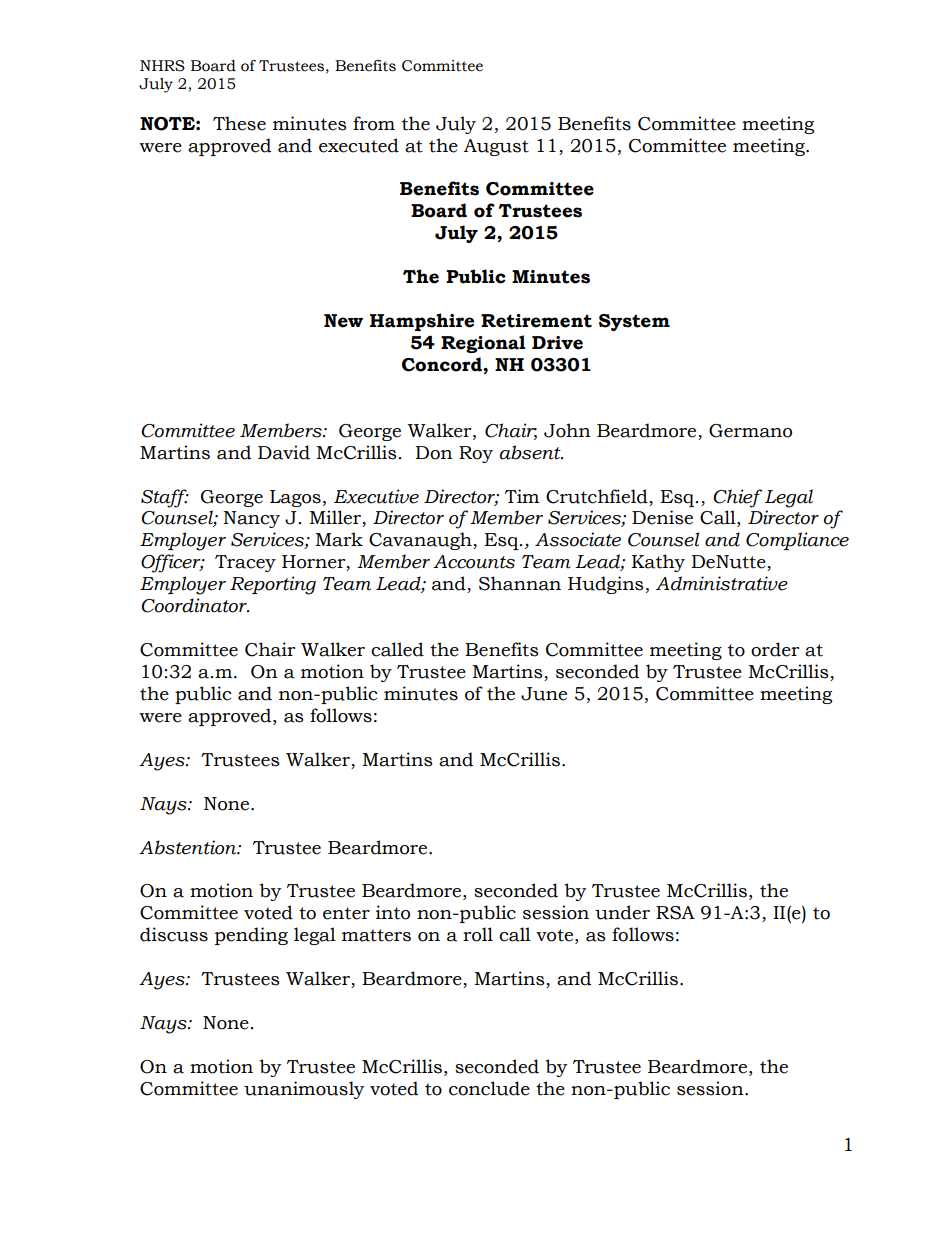  What do you see at coordinates (634, 322) in the document?
I see `System` at bounding box center [634, 322].
